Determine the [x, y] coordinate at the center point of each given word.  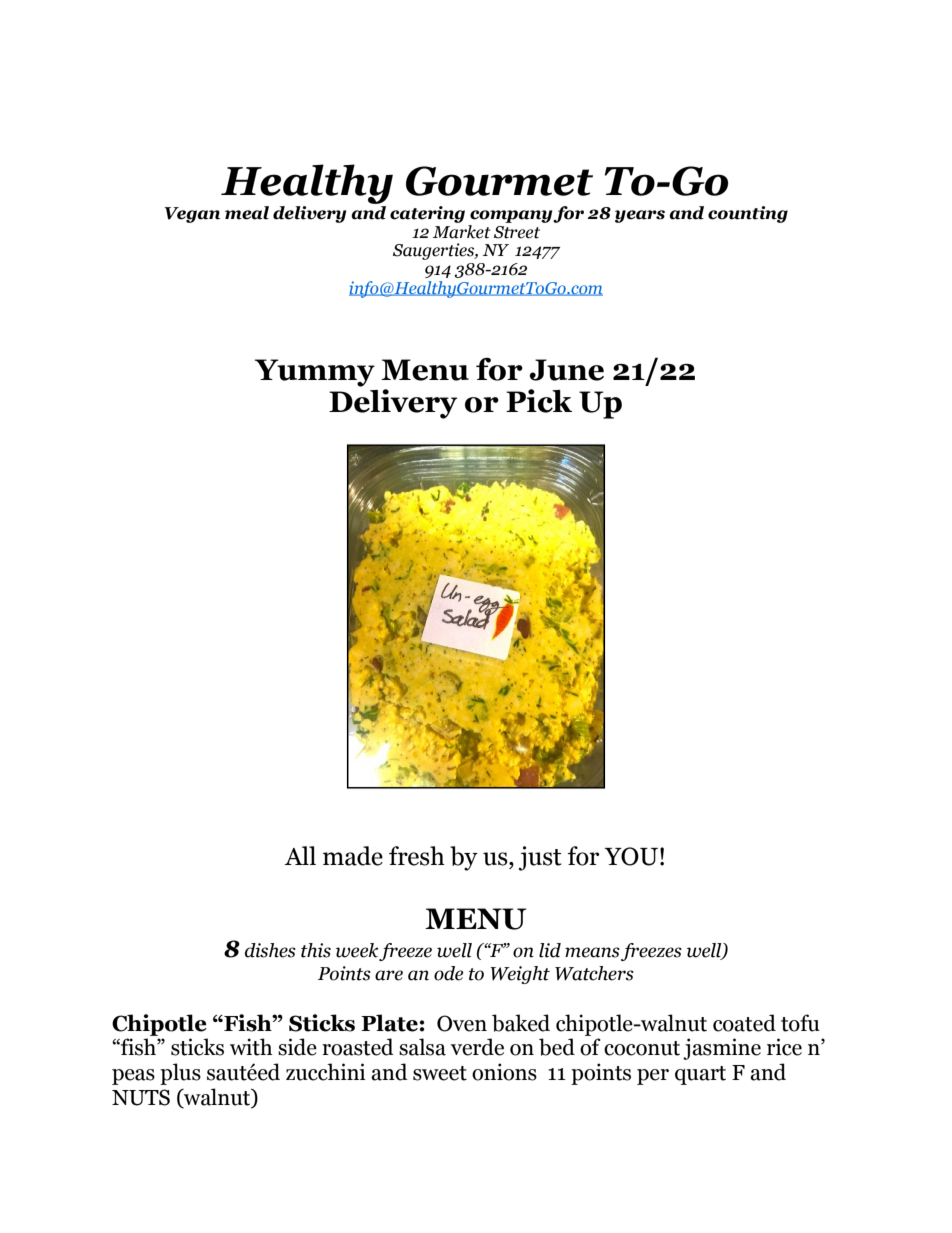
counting [748, 214]
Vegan [192, 215]
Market [462, 230]
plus [180, 1074]
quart [700, 1075]
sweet [440, 1073]
